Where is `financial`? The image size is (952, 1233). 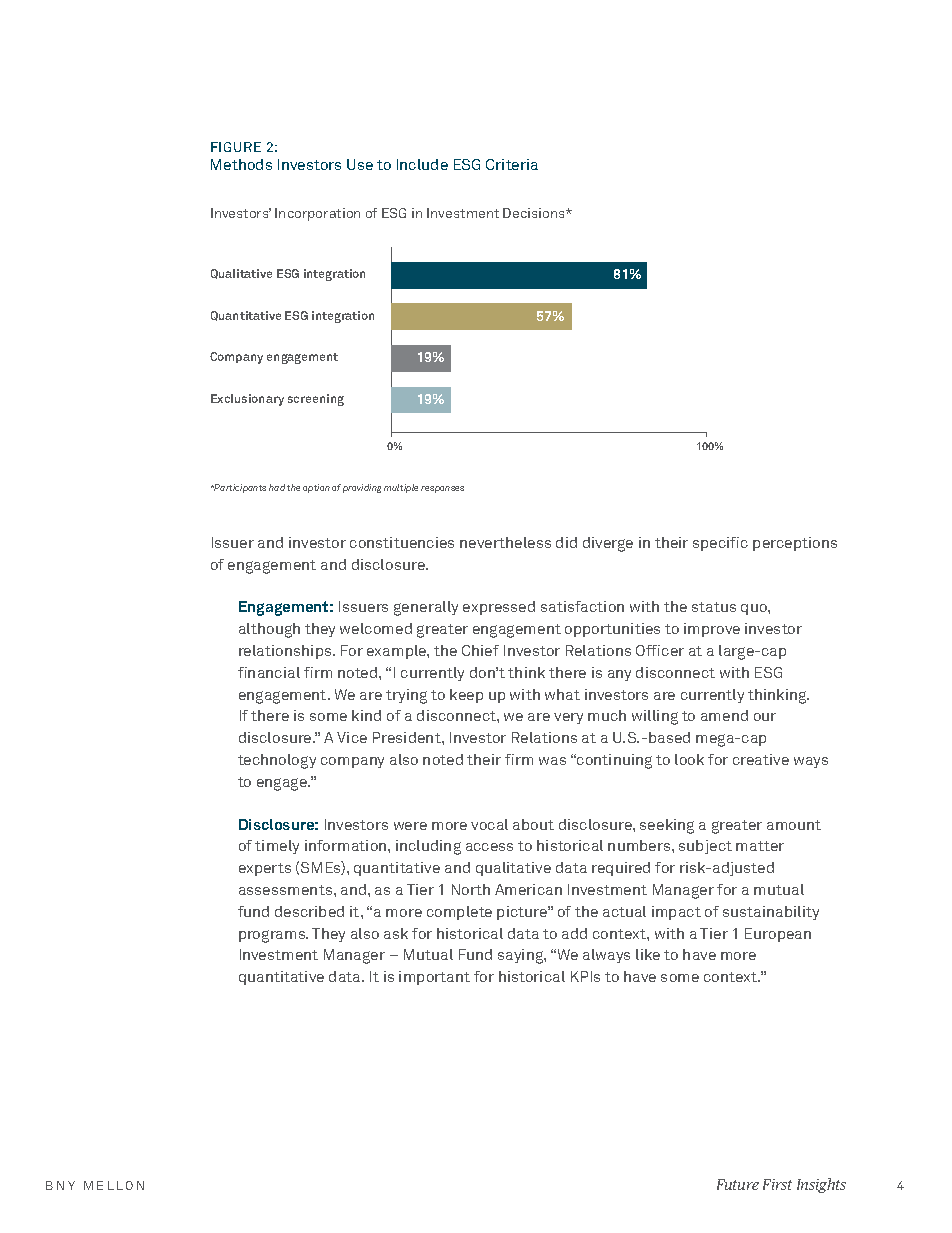
financial is located at coordinates (269, 672).
